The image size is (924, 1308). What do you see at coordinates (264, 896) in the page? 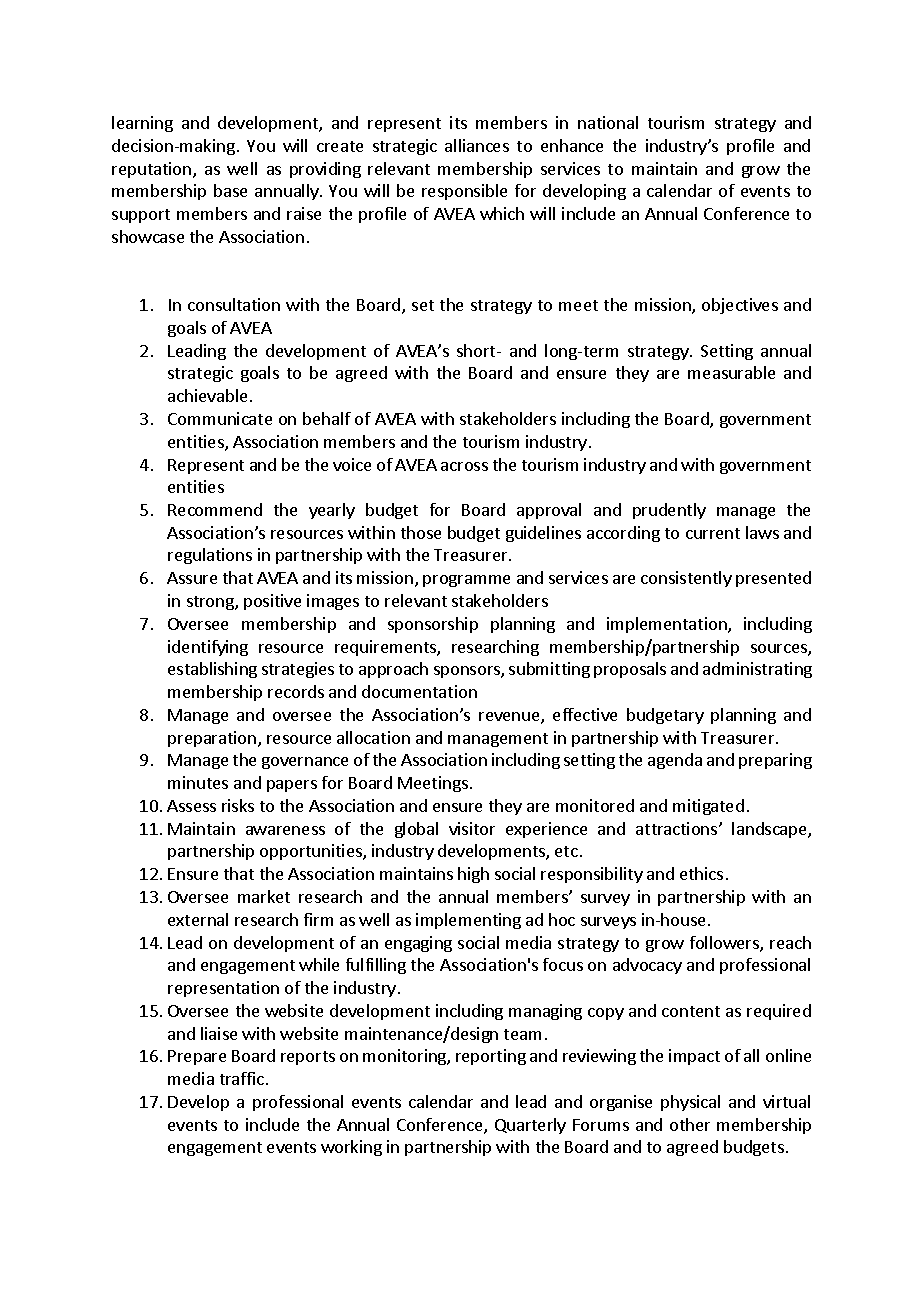
I see `market` at bounding box center [264, 896].
